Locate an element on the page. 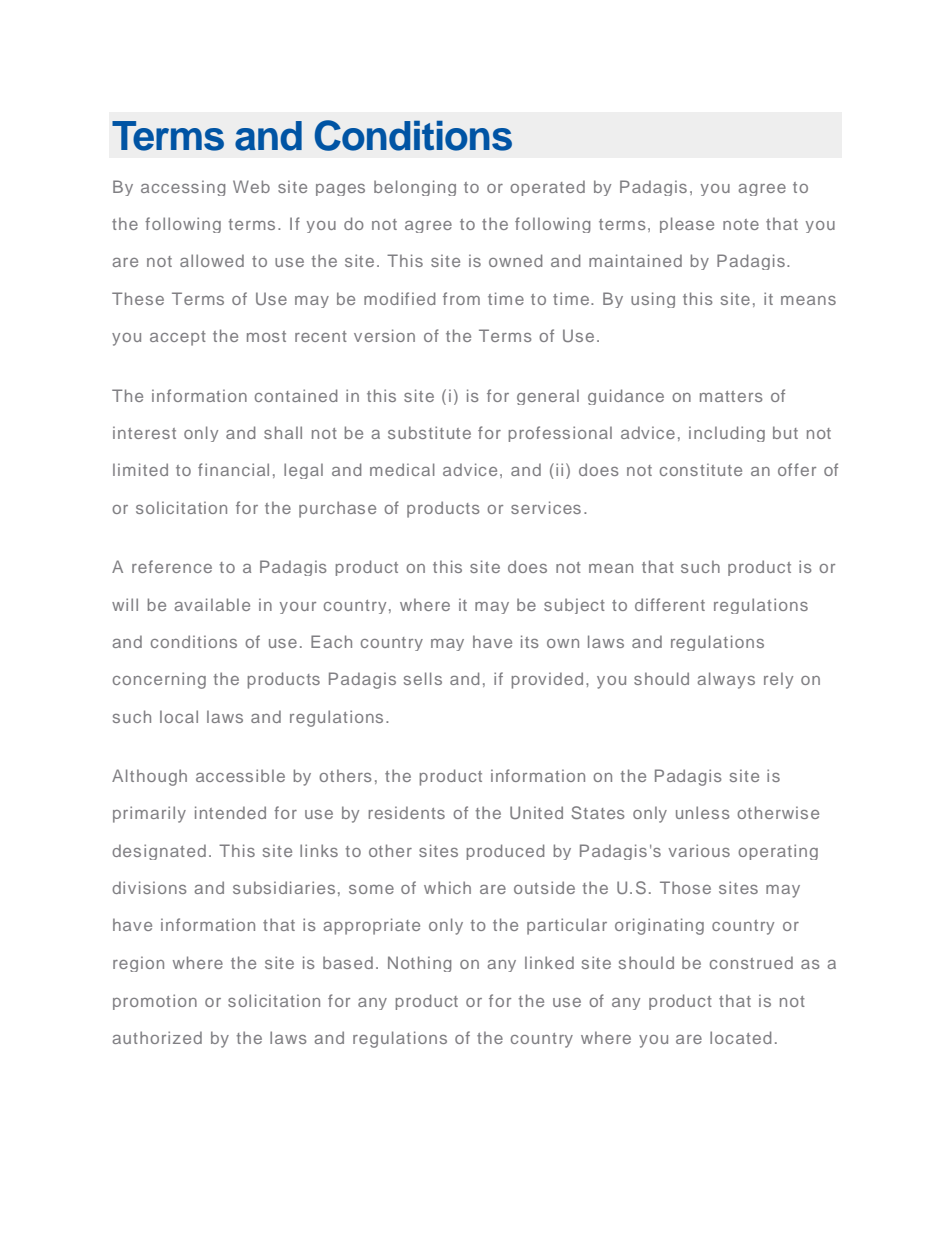 This document has width=952, height=1233. interest is located at coordinates (144, 432).
